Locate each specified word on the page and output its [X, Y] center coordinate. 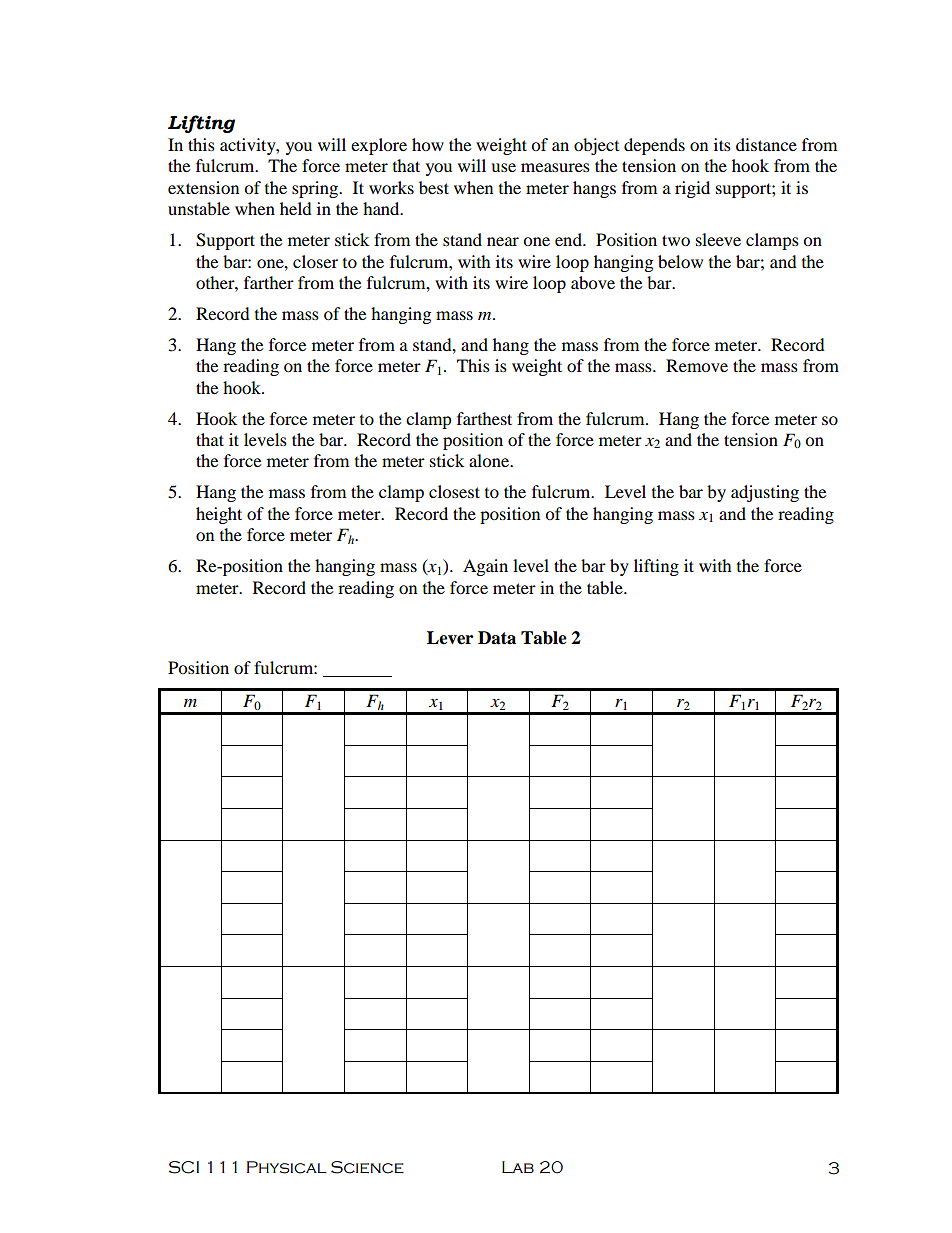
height [219, 515]
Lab [518, 1167]
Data [497, 638]
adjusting [765, 493]
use [503, 167]
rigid [692, 189]
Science [367, 1167]
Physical [287, 1167]
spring [316, 189]
